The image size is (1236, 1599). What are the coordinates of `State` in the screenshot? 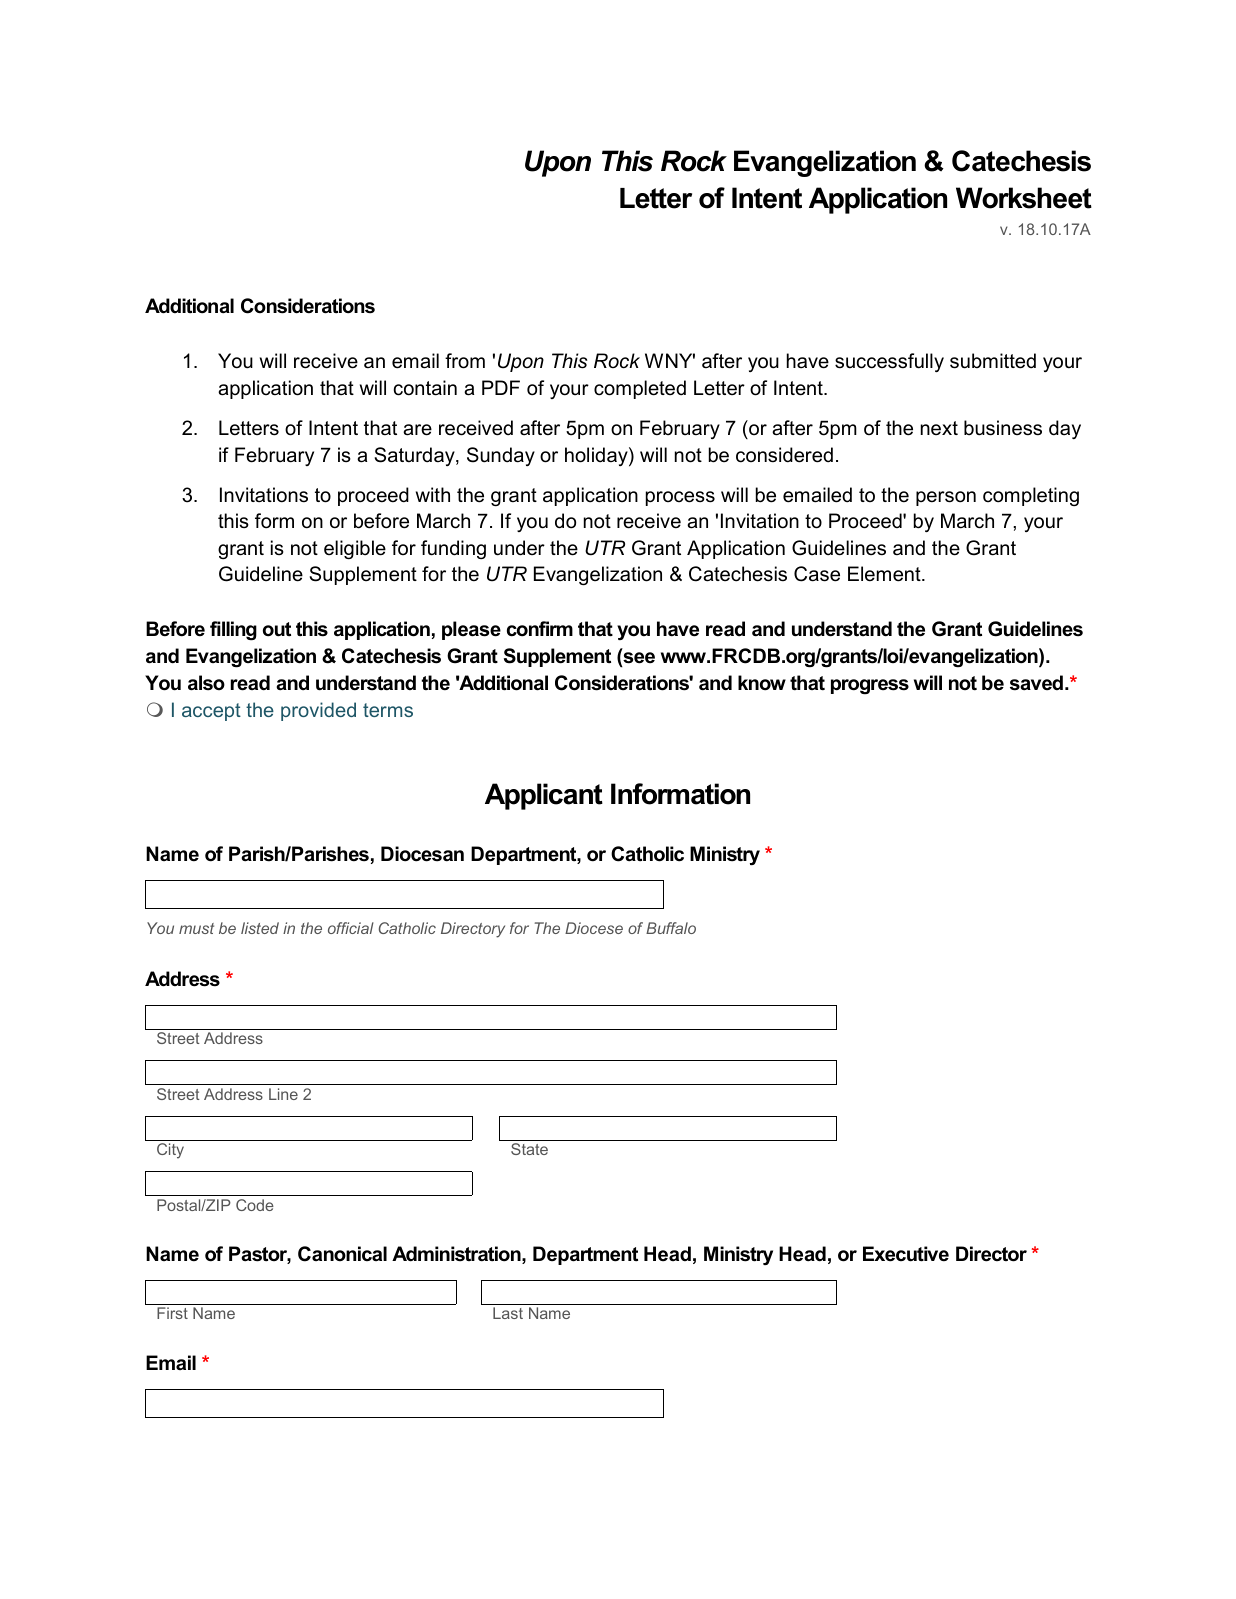 It's located at (529, 1149).
